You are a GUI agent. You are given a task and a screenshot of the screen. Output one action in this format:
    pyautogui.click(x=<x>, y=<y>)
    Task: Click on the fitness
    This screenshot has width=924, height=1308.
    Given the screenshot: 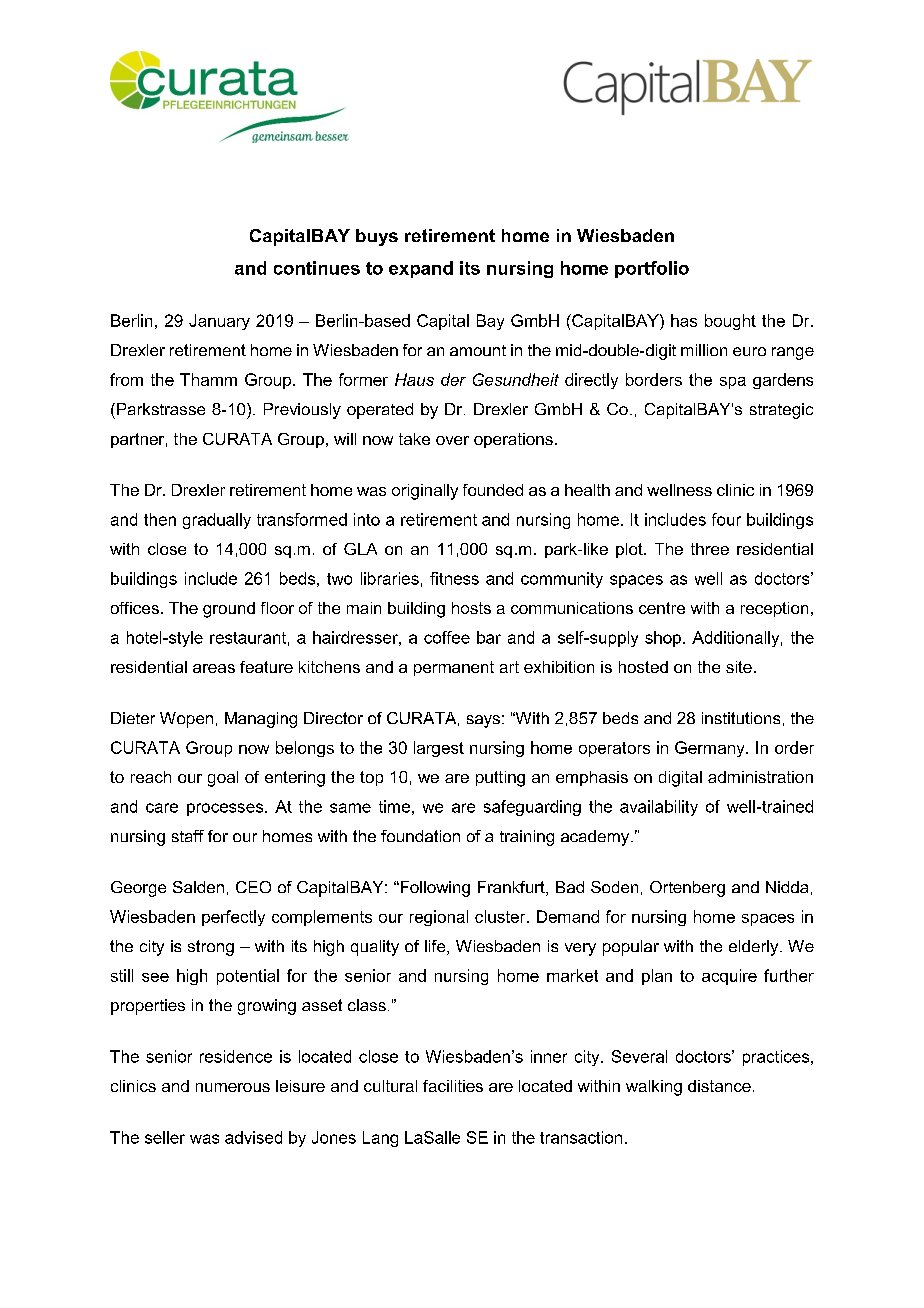 What is the action you would take?
    pyautogui.click(x=454, y=578)
